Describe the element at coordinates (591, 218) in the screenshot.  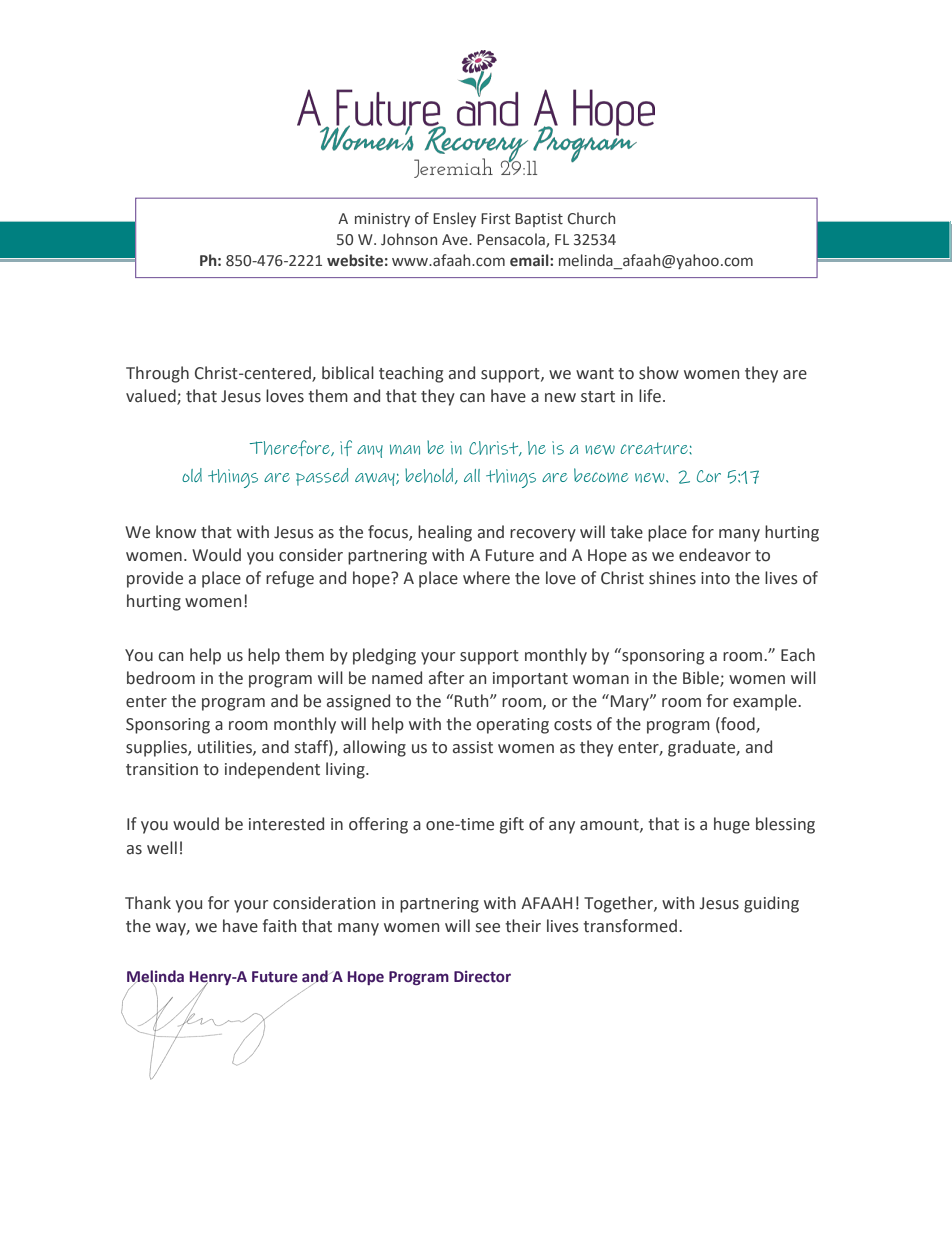
I see `Church` at that location.
